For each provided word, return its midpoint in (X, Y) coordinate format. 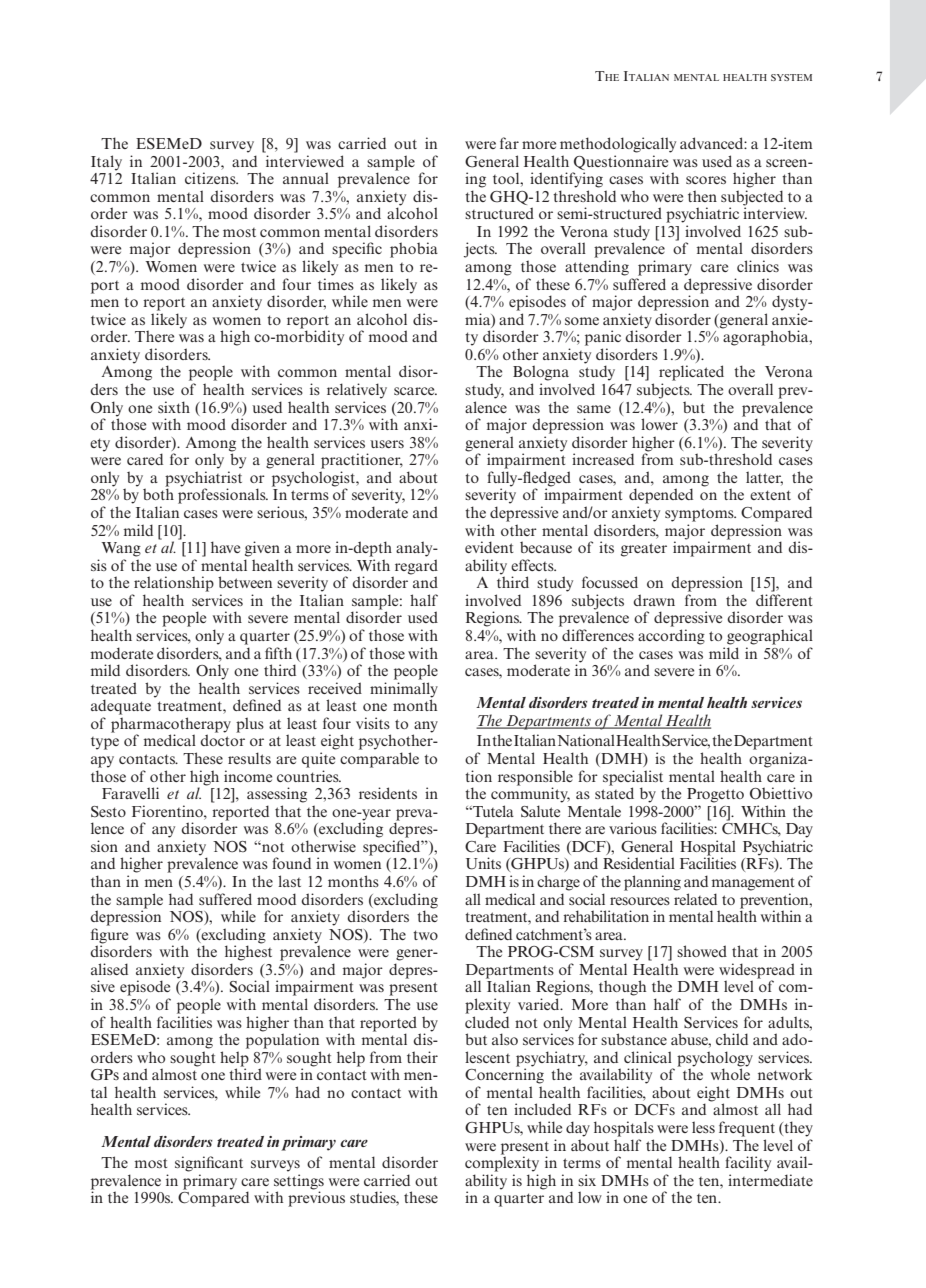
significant (209, 1164)
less (703, 1127)
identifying (566, 180)
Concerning (504, 1075)
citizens (211, 178)
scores (706, 180)
